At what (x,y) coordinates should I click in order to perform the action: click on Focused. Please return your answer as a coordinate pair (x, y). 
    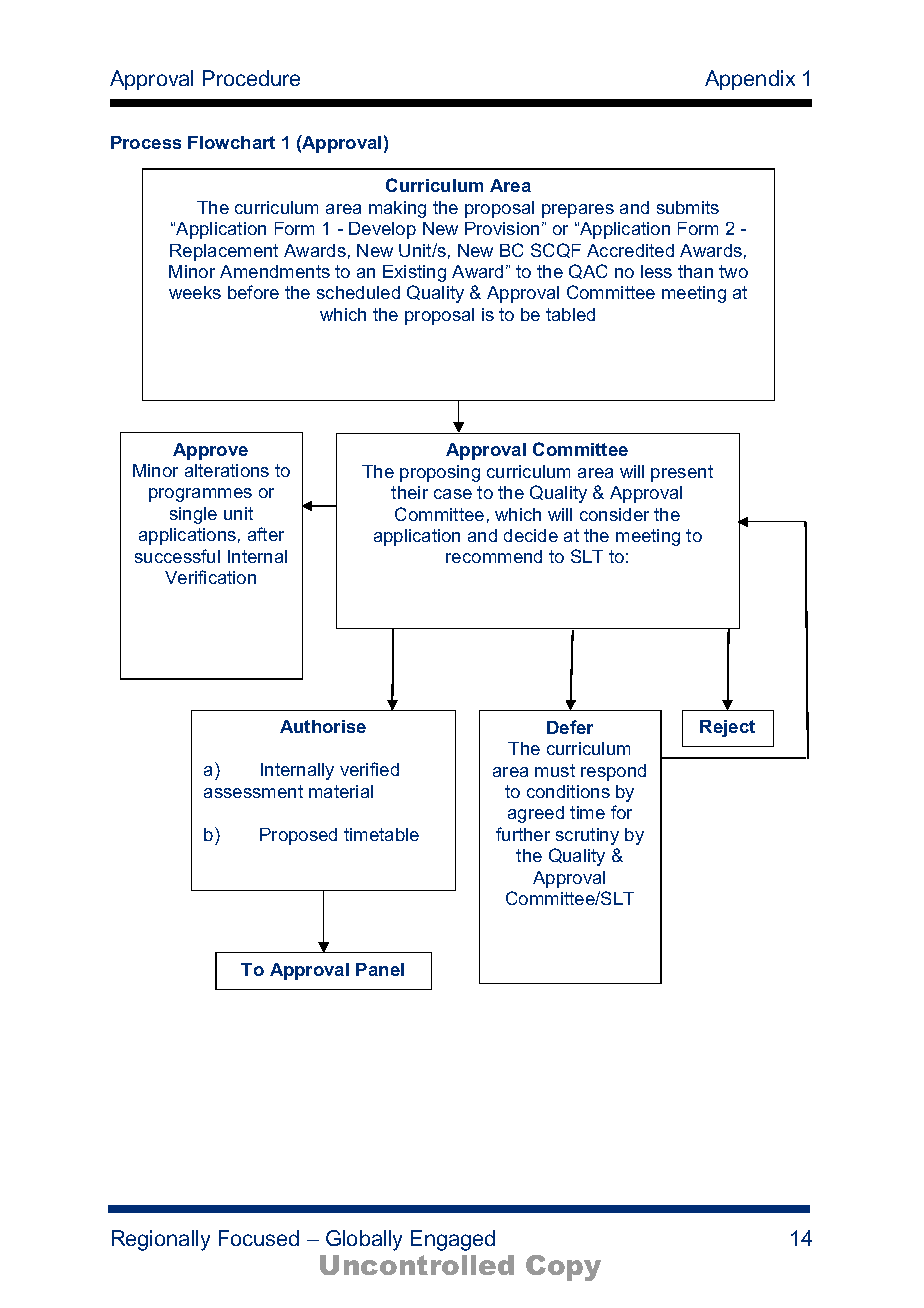
    Looking at the image, I should click on (259, 1238).
